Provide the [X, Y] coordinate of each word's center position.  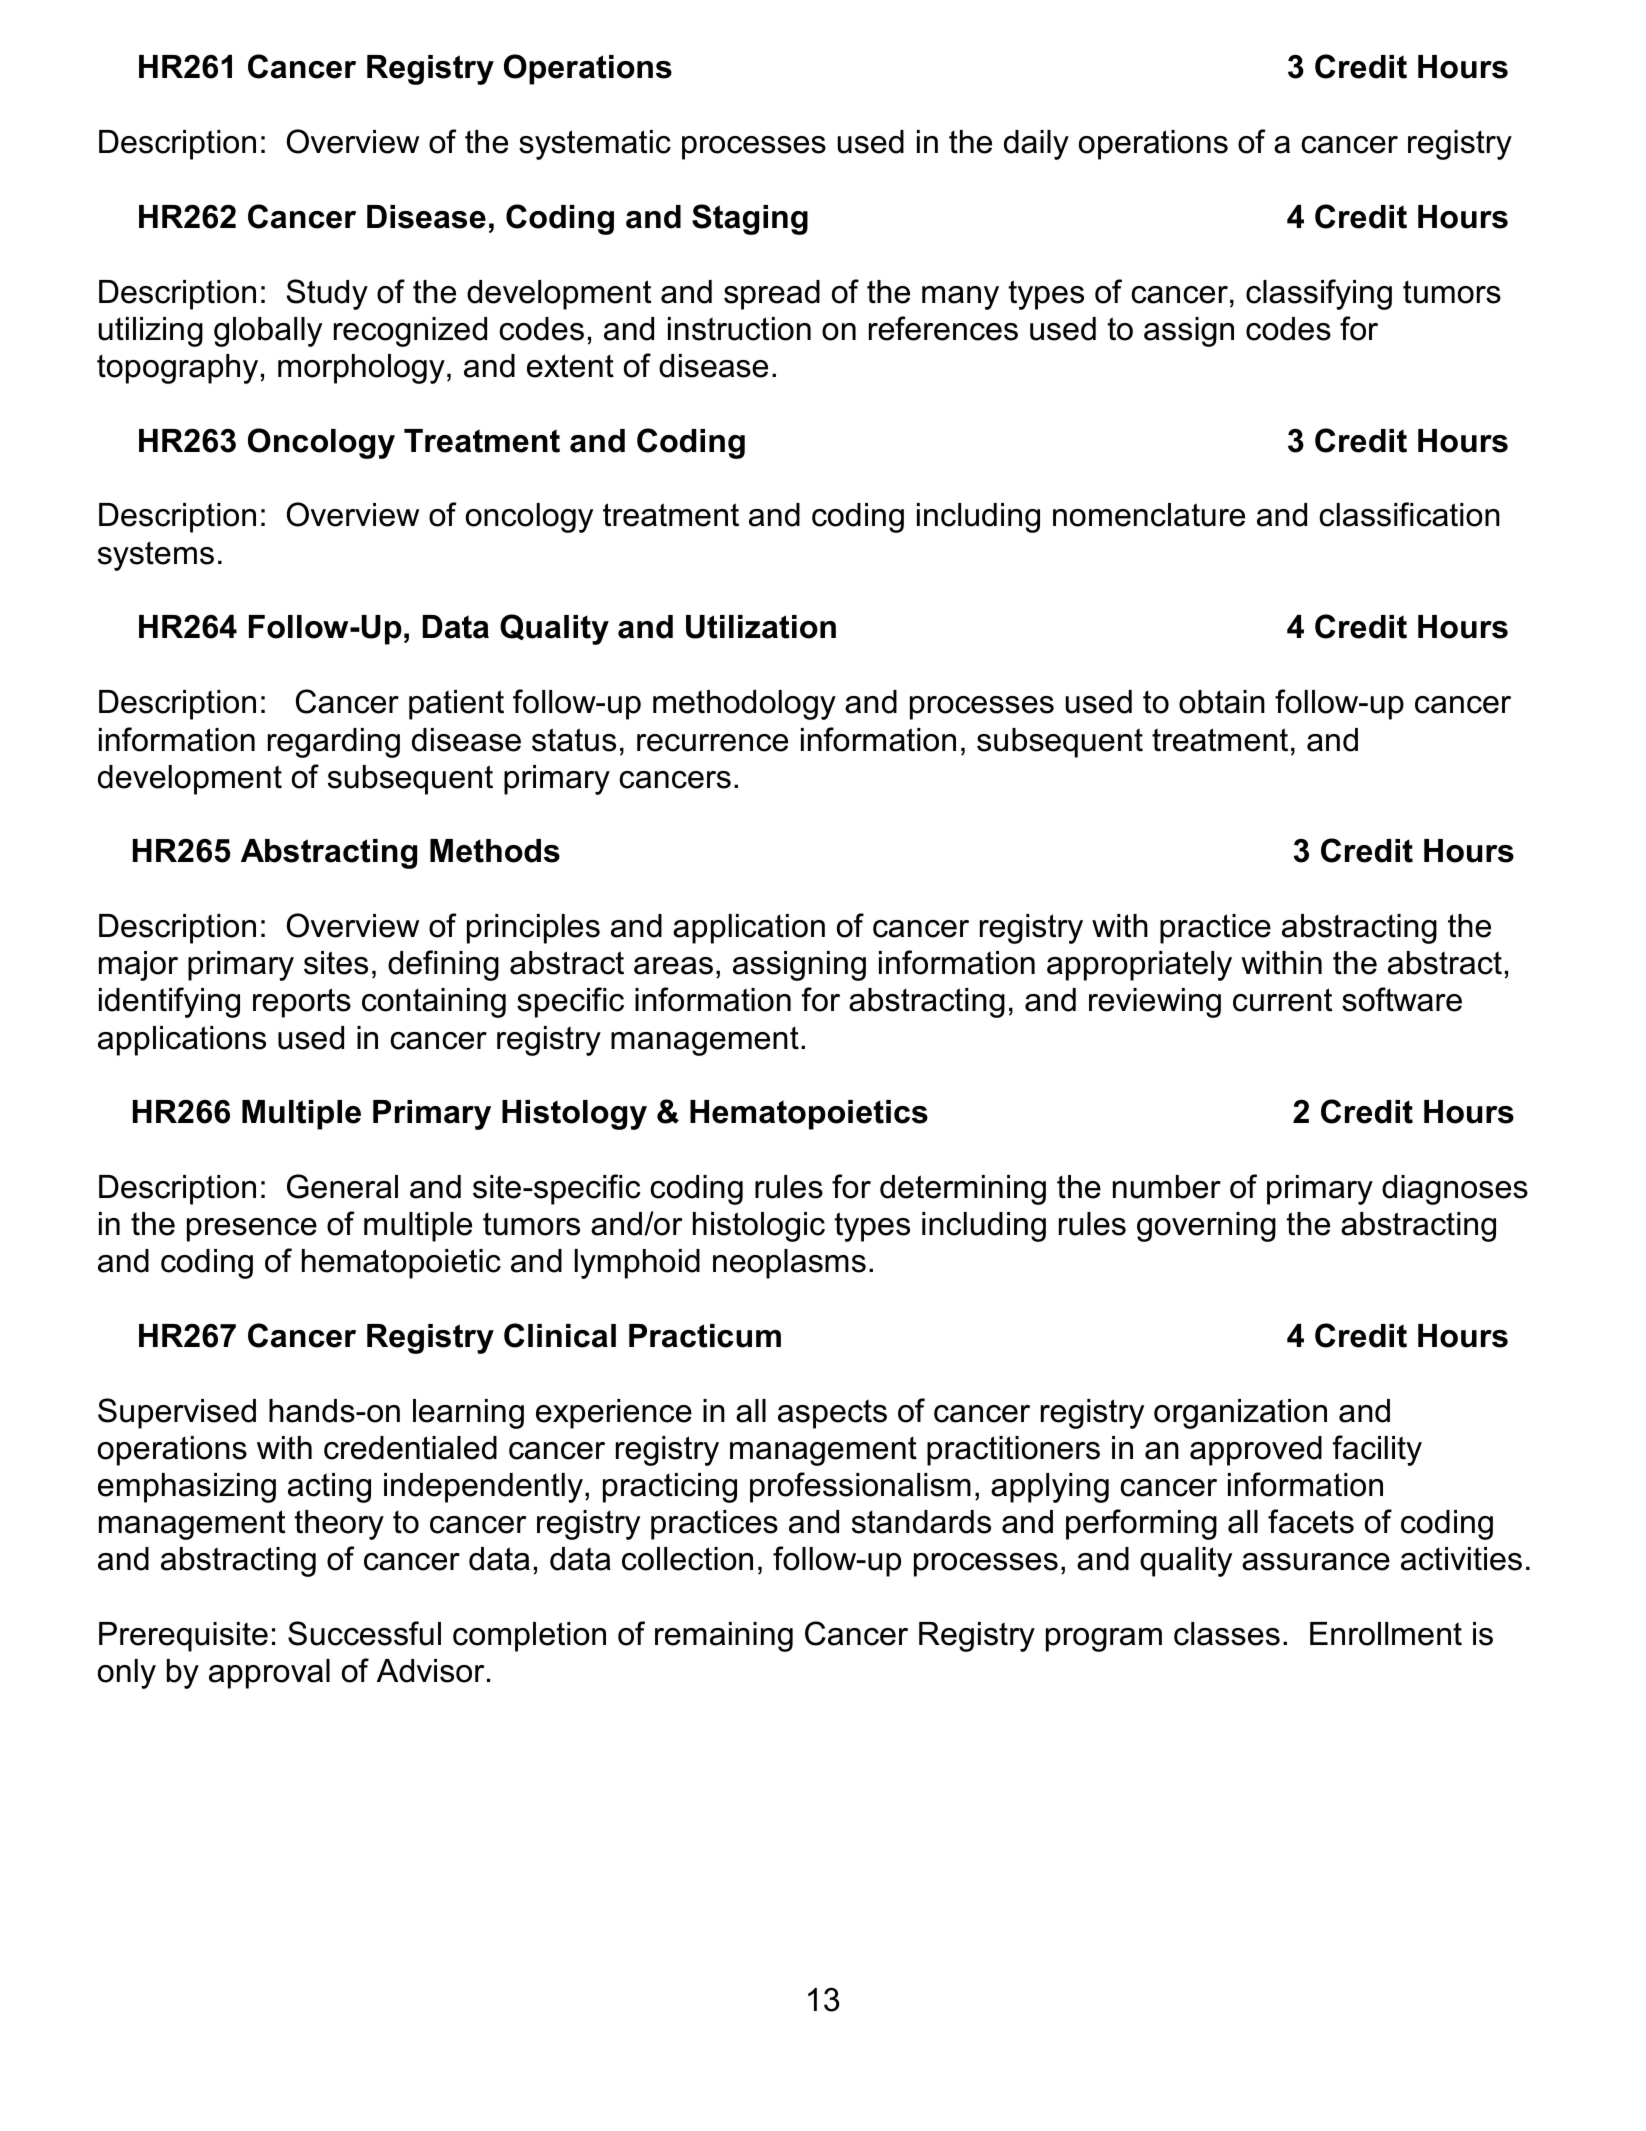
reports [302, 1003]
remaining [724, 1637]
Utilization [761, 627]
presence [252, 1230]
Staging [750, 219]
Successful [364, 1633]
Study [327, 294]
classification [1409, 514]
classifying [1319, 294]
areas [673, 966]
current [1282, 1000]
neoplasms [789, 1264]
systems [156, 556]
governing [1206, 1227]
